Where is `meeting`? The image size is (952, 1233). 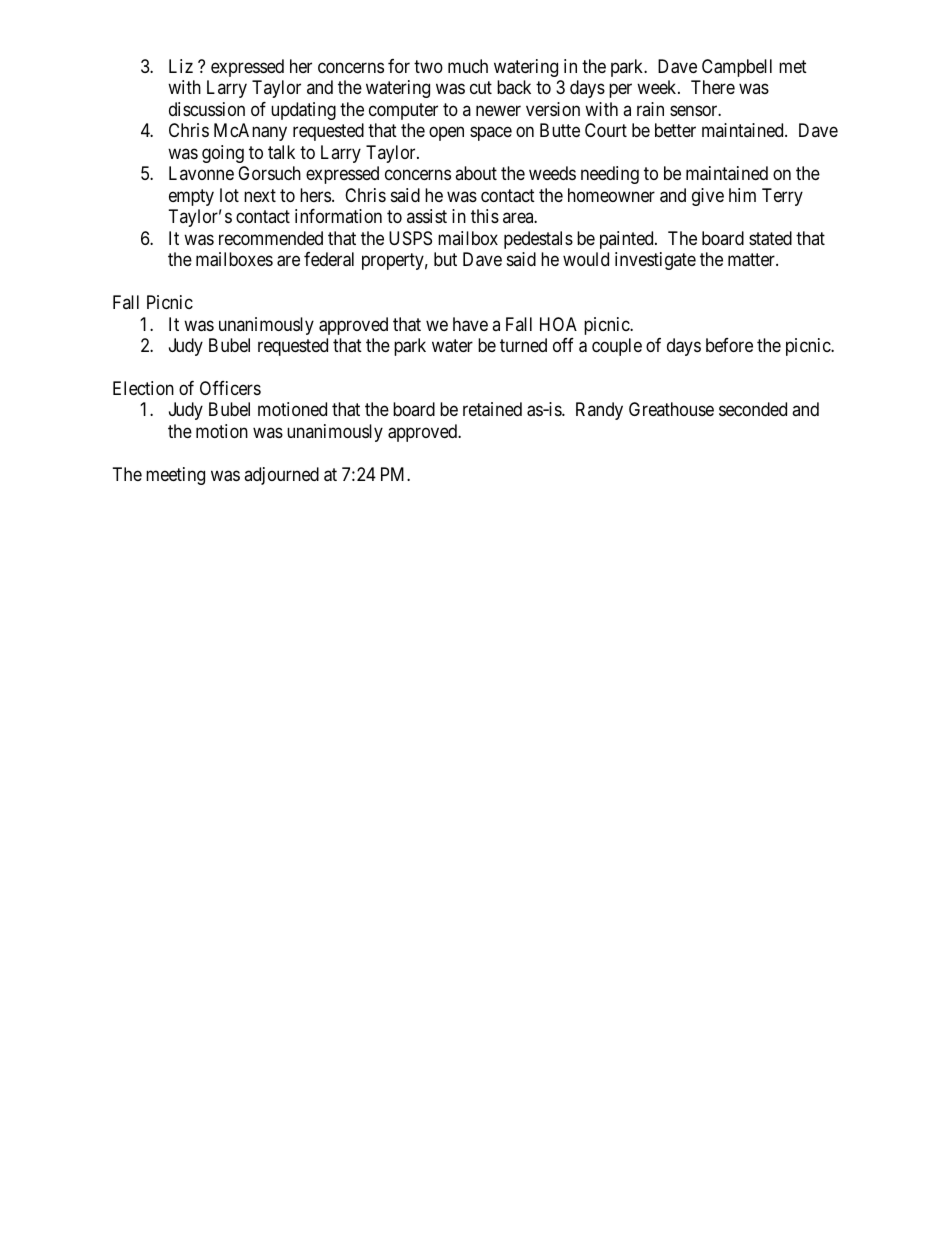
meeting is located at coordinates (175, 476).
